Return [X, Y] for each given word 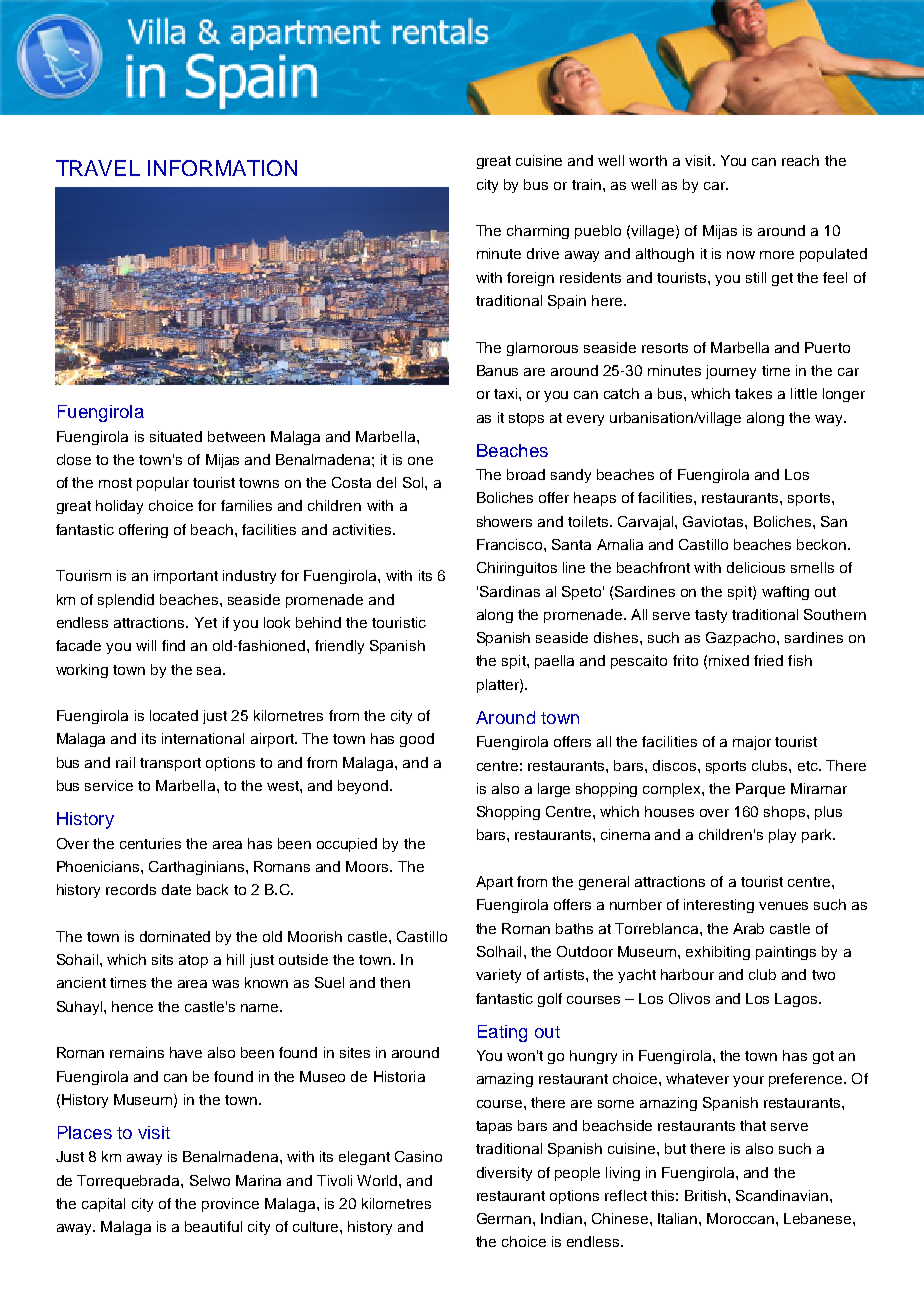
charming [538, 232]
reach [800, 160]
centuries [150, 843]
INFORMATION [222, 168]
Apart [494, 883]
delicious [756, 567]
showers [504, 521]
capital [103, 1205]
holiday [119, 507]
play [782, 836]
